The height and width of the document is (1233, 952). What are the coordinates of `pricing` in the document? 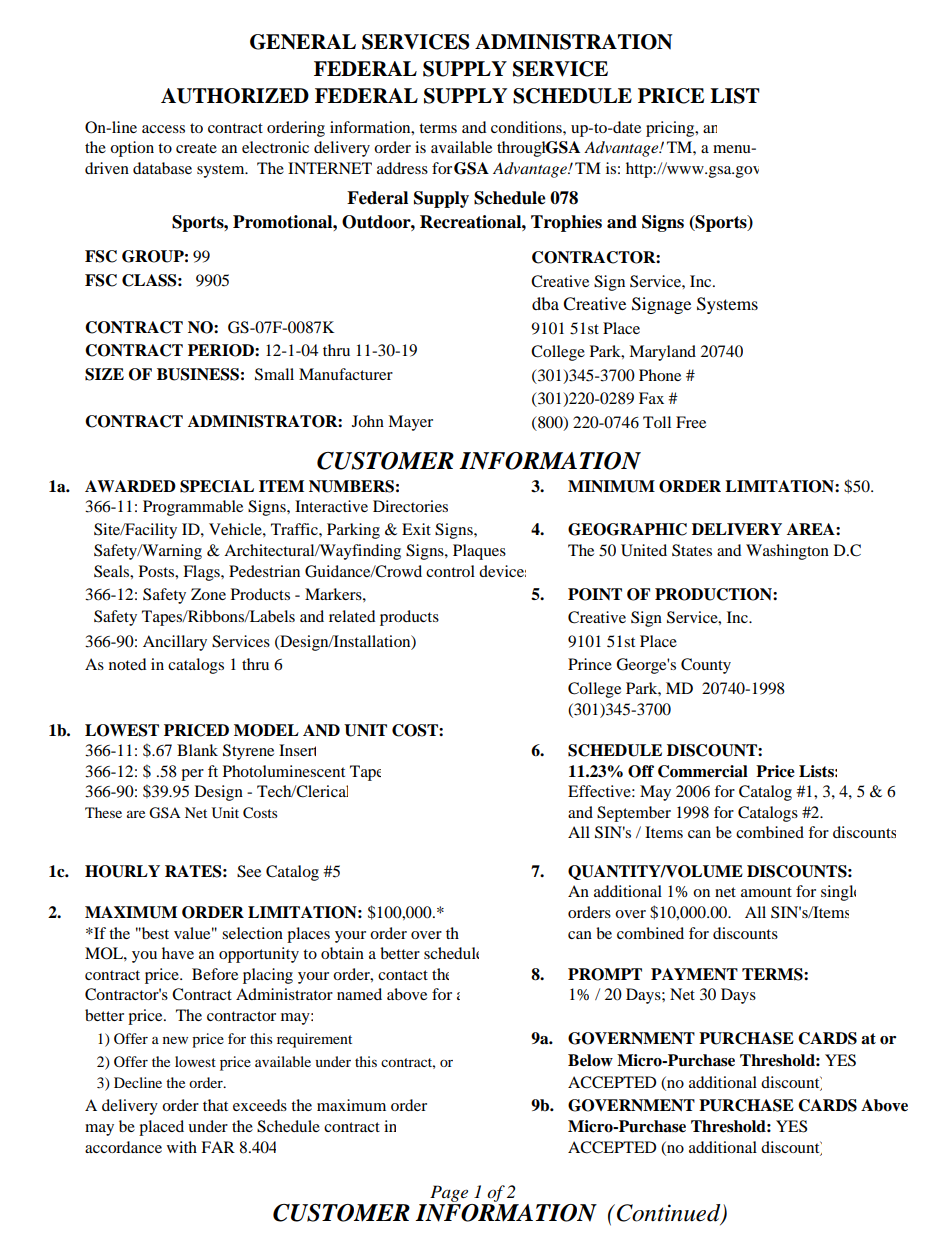 It's located at (671, 129).
